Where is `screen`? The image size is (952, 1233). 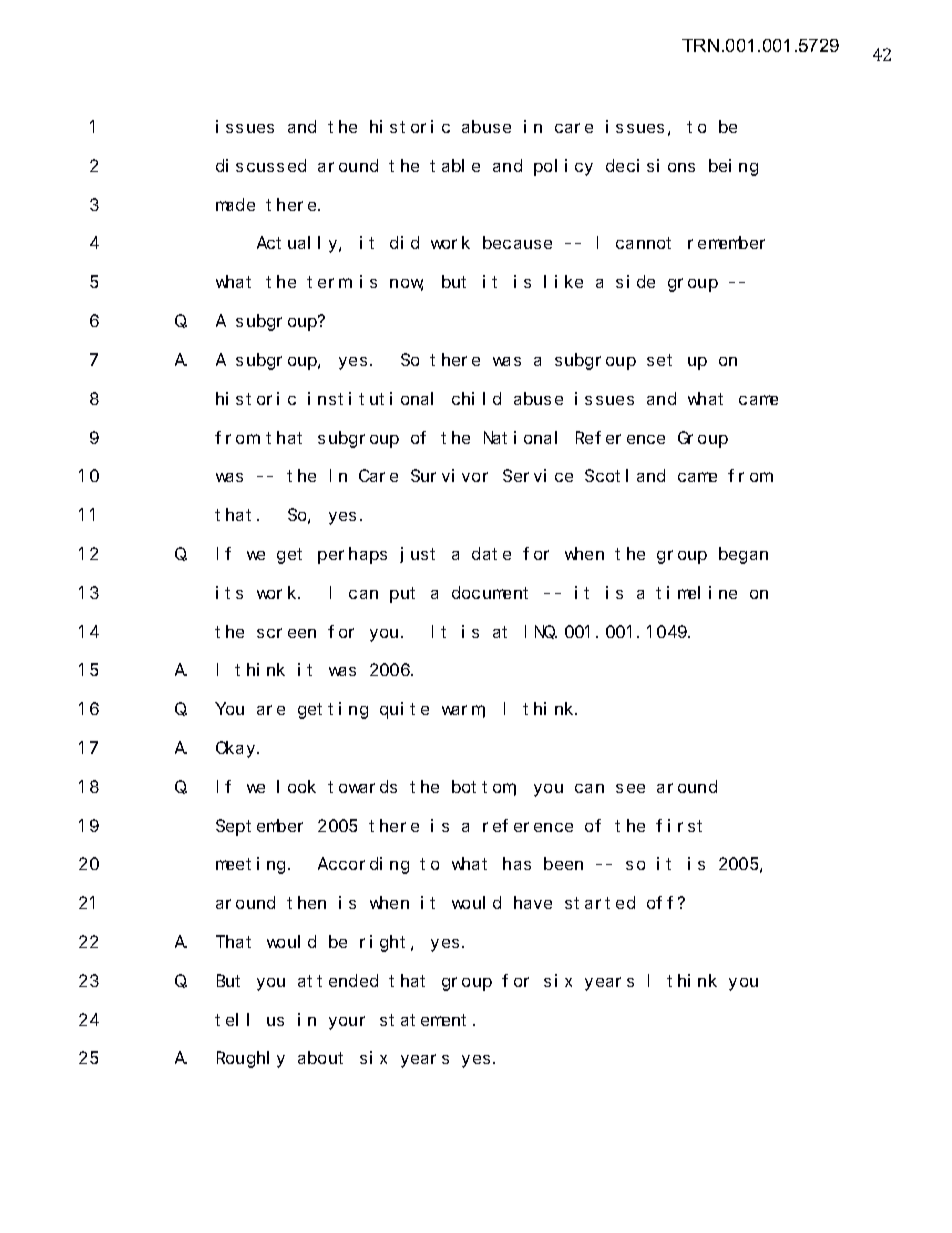
screen is located at coordinates (286, 633).
